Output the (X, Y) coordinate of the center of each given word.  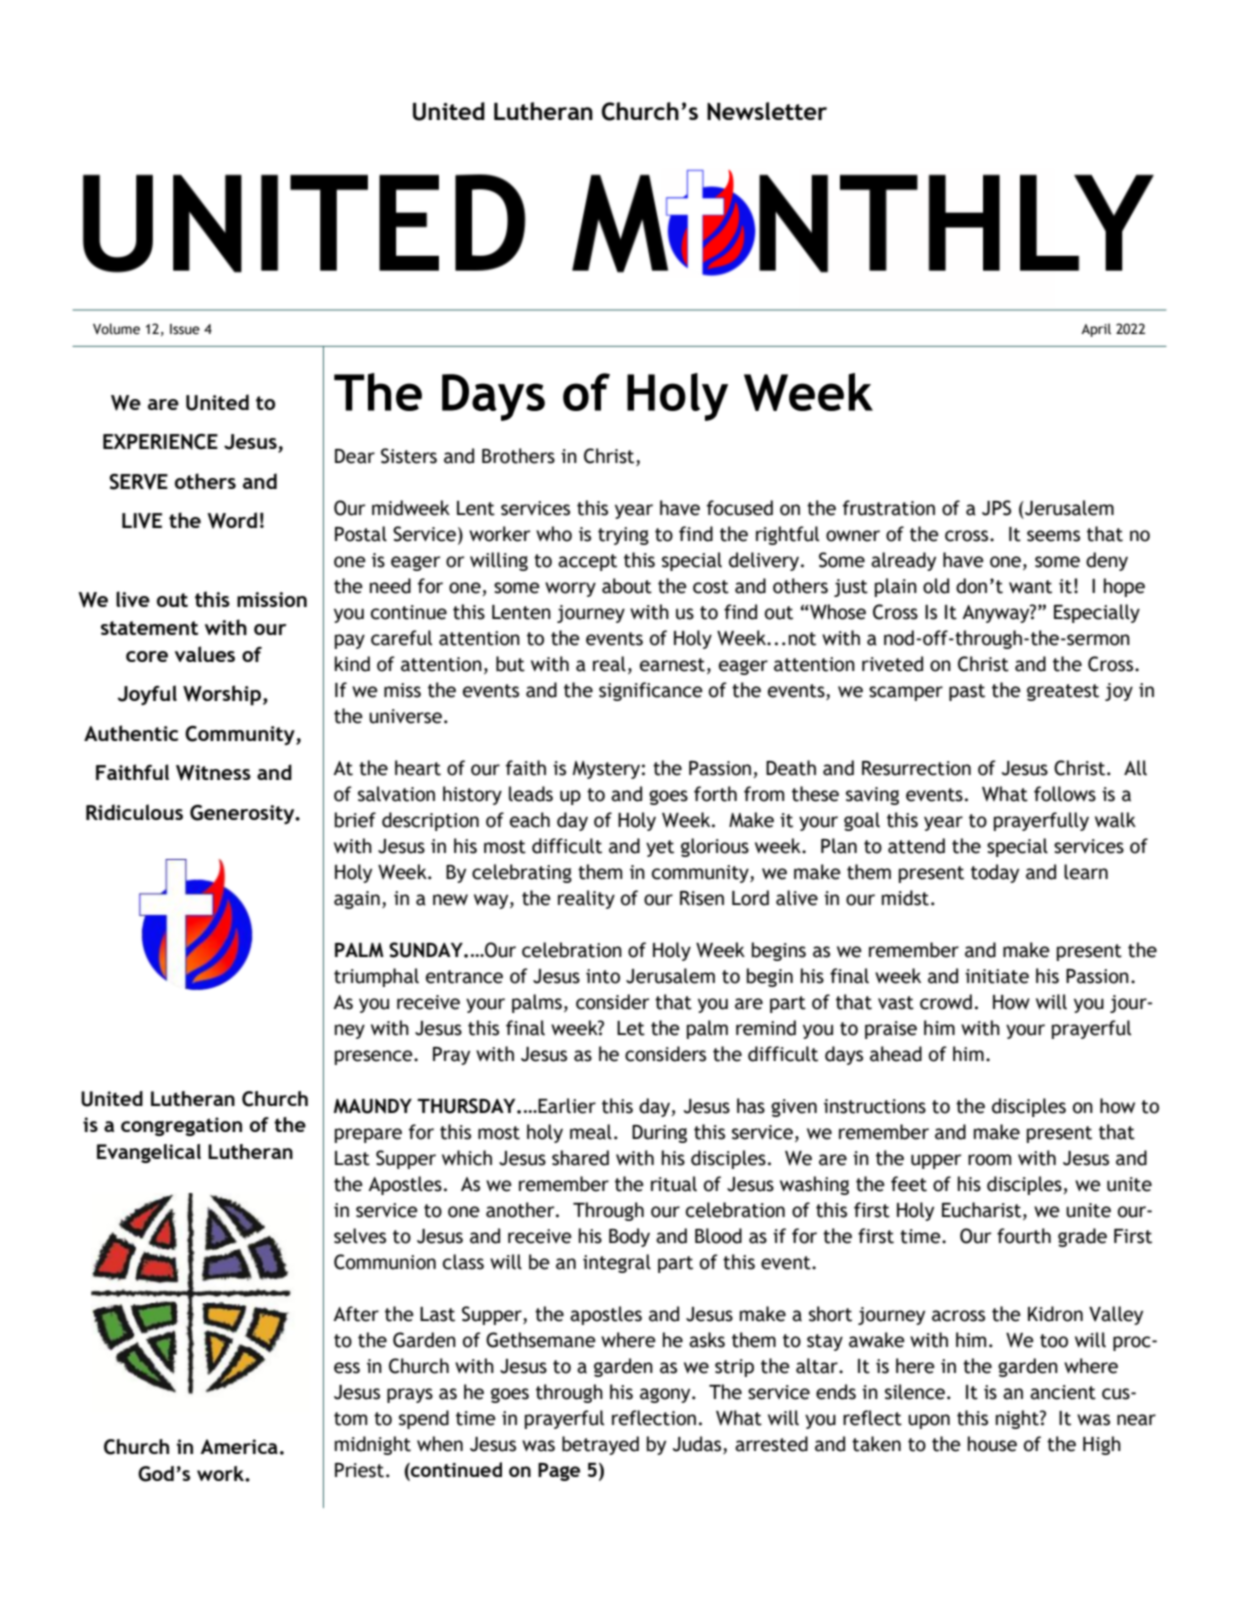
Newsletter (767, 111)
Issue (185, 329)
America (239, 1446)
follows (1065, 794)
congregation (181, 1126)
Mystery (606, 770)
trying (623, 536)
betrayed (600, 1445)
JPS (996, 508)
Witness (213, 773)
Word (232, 520)
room (989, 1160)
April (1096, 330)
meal (591, 1132)
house (992, 1444)
